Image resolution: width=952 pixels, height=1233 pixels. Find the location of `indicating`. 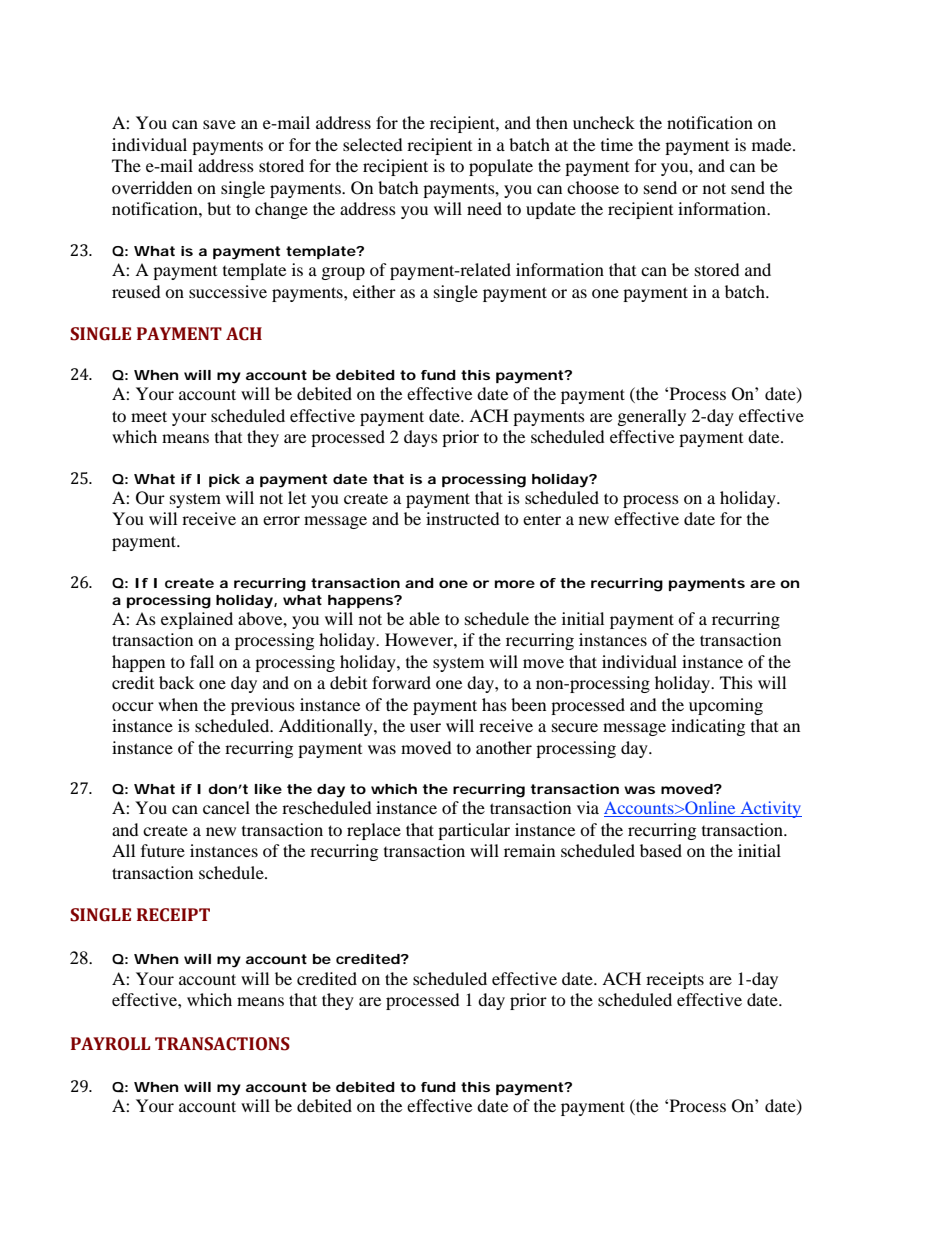

indicating is located at coordinates (708, 727).
